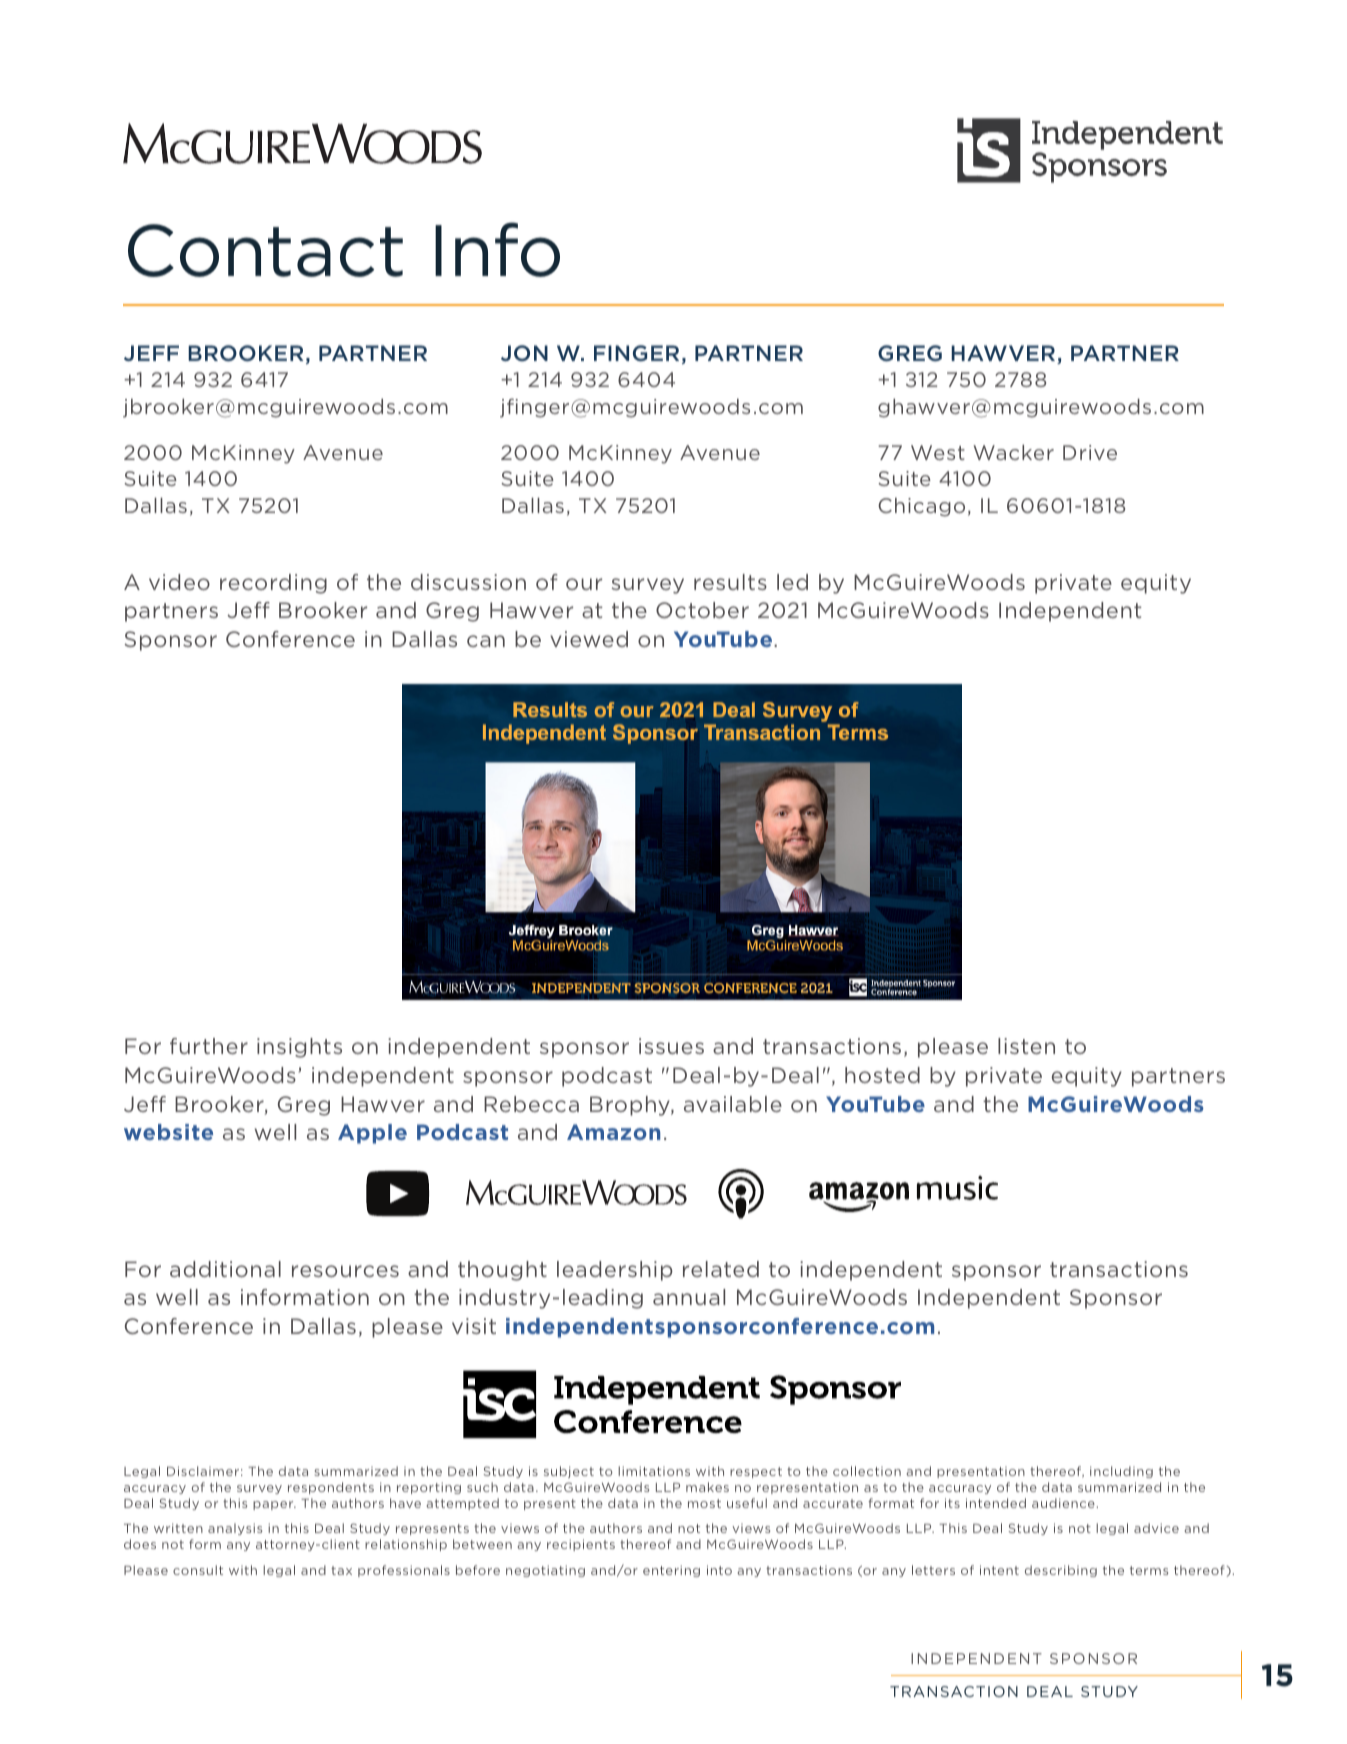  Describe the element at coordinates (792, 582) in the document. I see `led` at that location.
